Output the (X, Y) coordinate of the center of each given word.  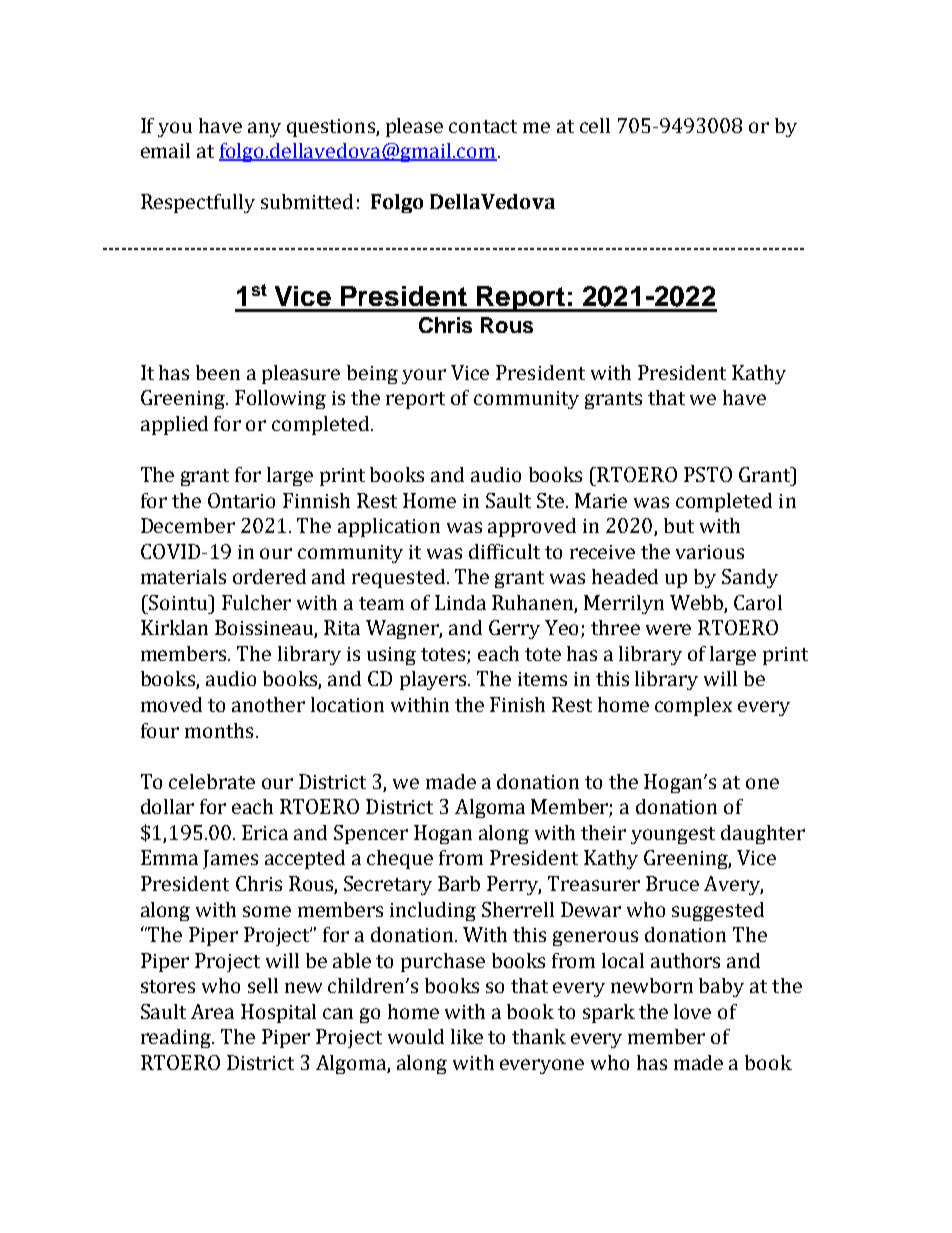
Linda (460, 602)
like (467, 1036)
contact (483, 126)
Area (212, 1011)
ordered (269, 576)
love (692, 1011)
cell (595, 125)
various (710, 552)
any (264, 129)
